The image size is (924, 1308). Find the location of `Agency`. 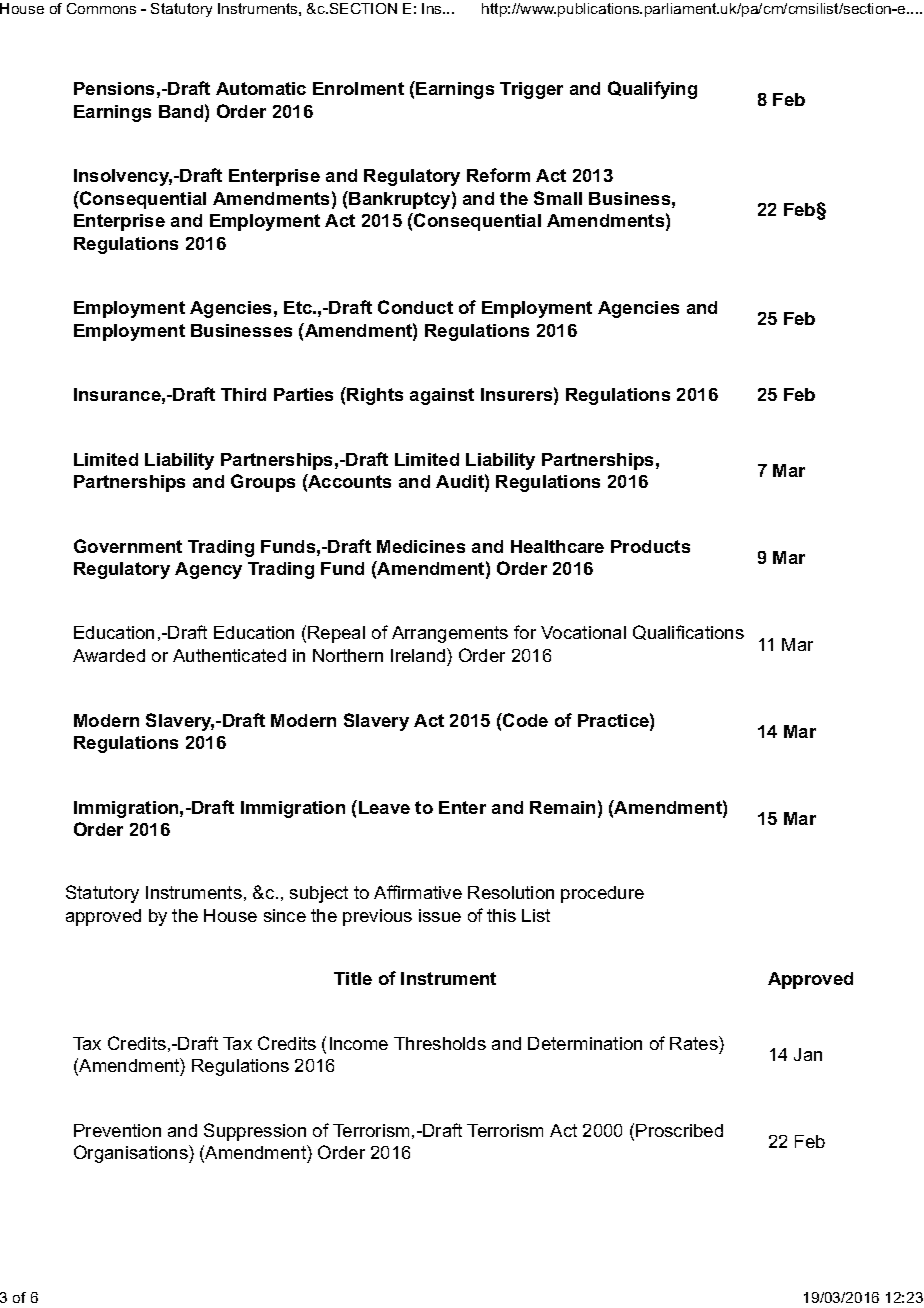

Agency is located at coordinates (208, 570).
